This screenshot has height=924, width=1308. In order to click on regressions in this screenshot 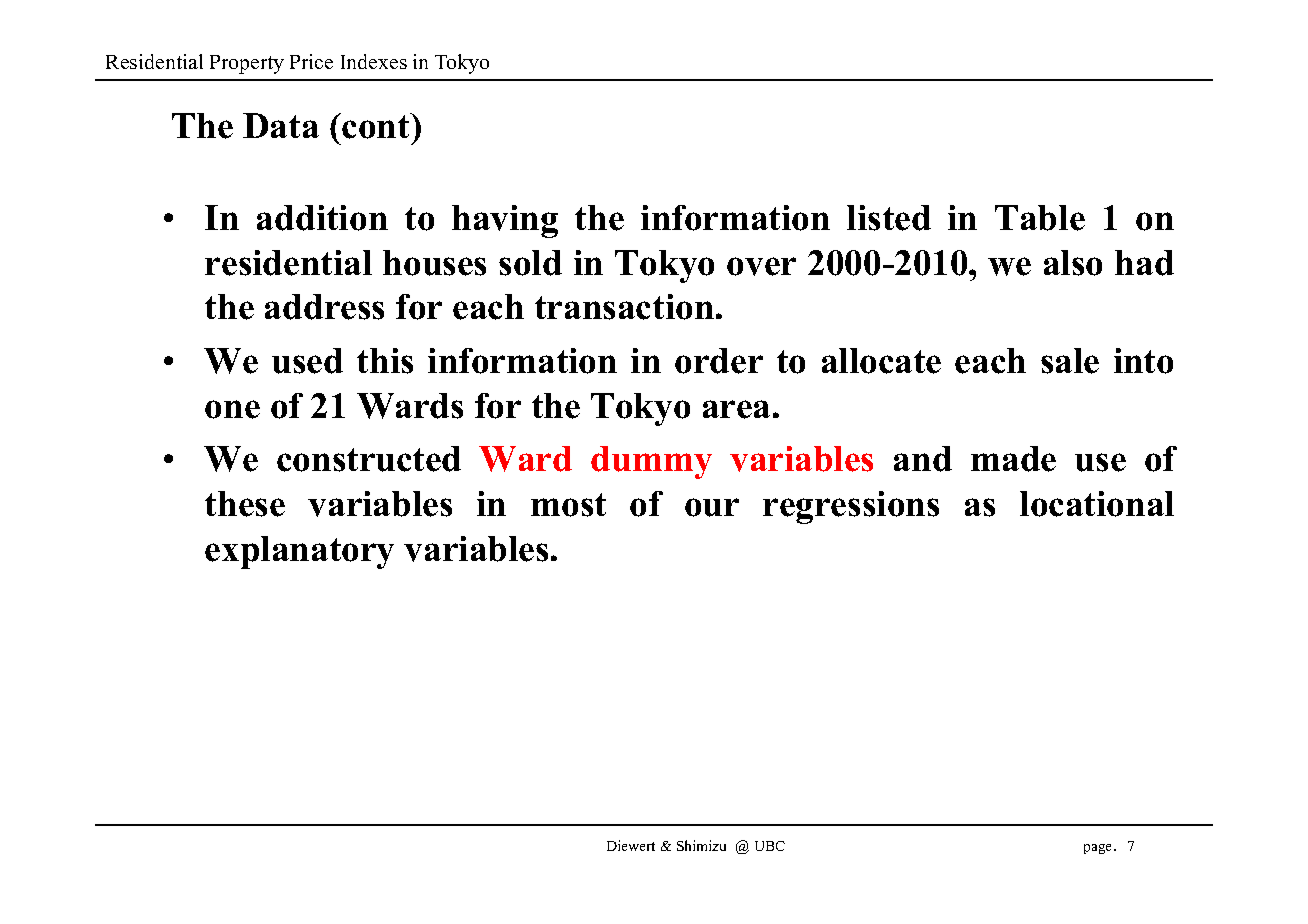, I will do `click(851, 507)`.
